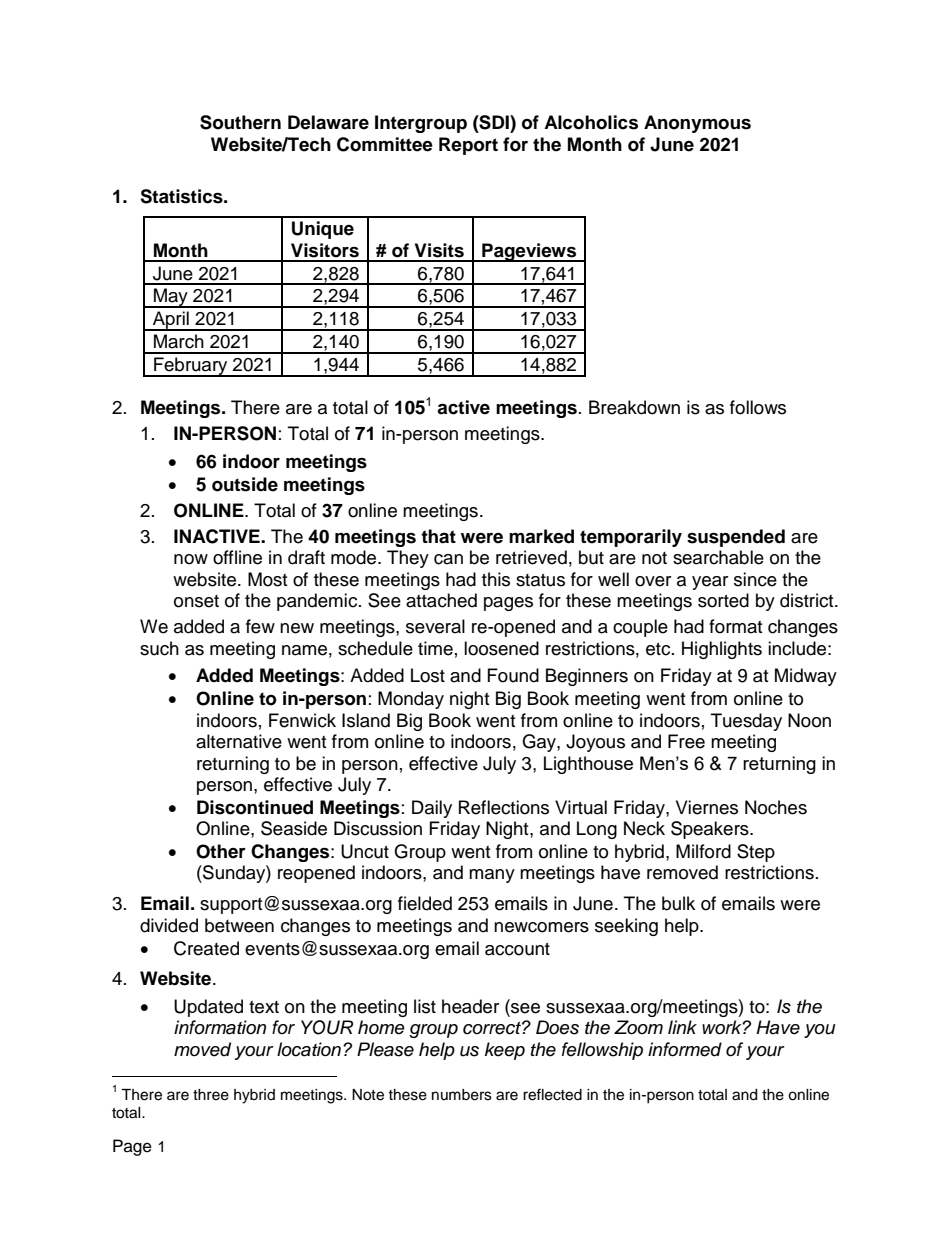 This image has width=952, height=1233. What do you see at coordinates (245, 484) in the image?
I see `outside` at bounding box center [245, 484].
